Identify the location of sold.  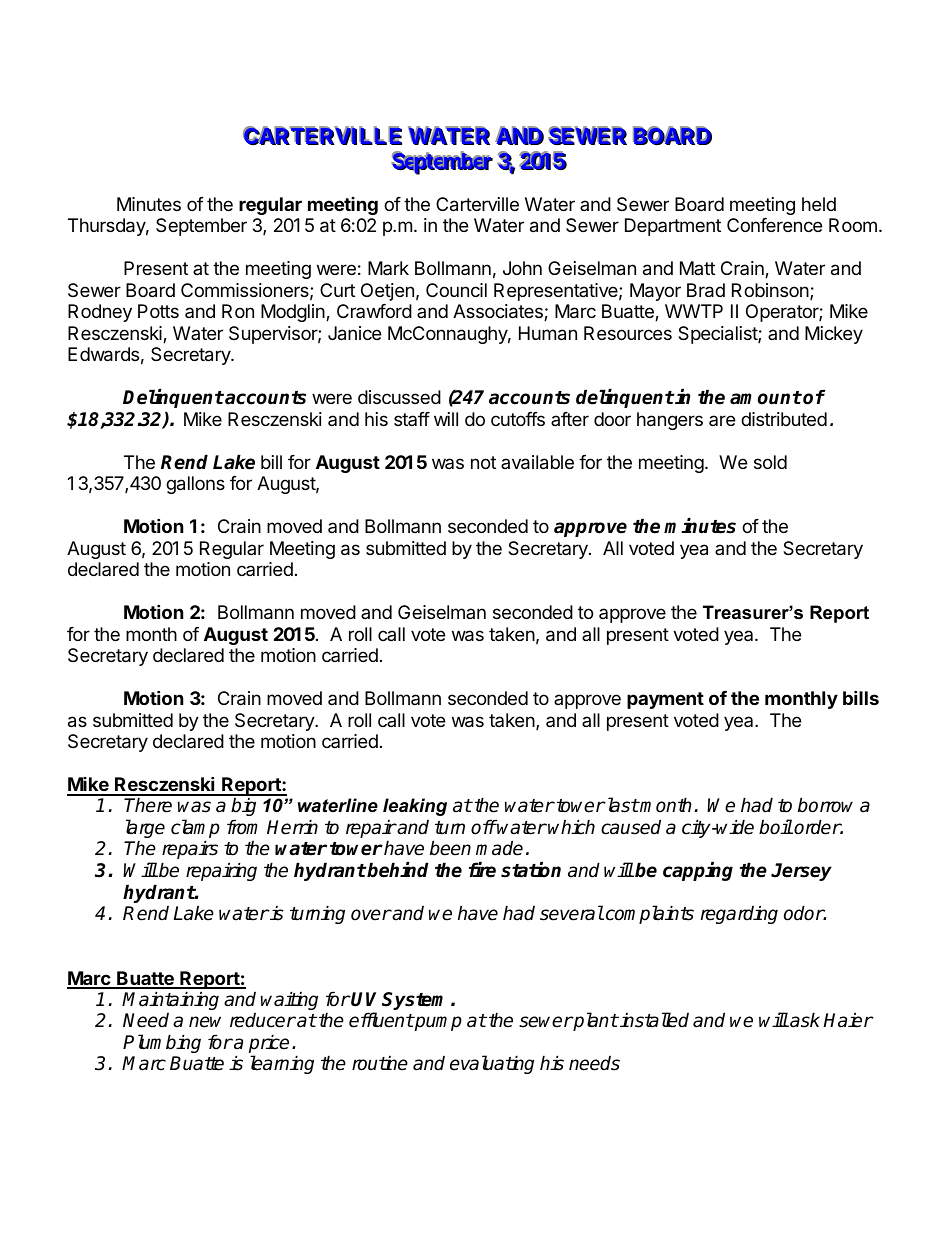
(770, 462).
